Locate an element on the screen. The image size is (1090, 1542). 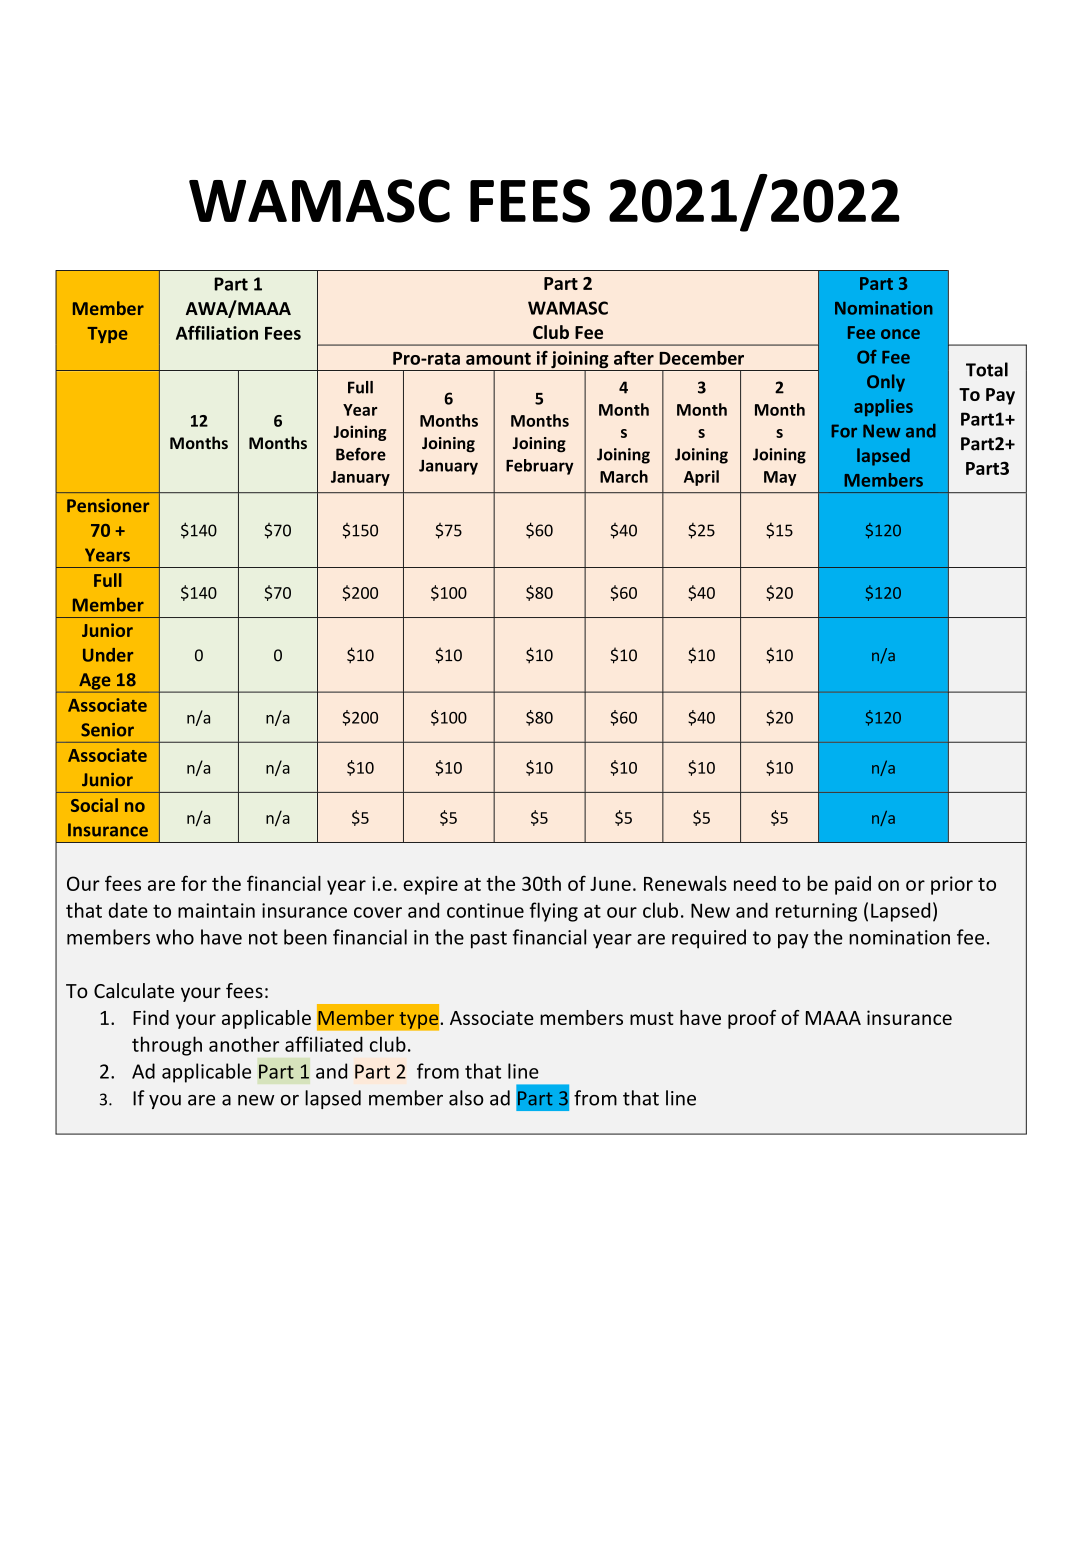
through is located at coordinates (167, 1046).
